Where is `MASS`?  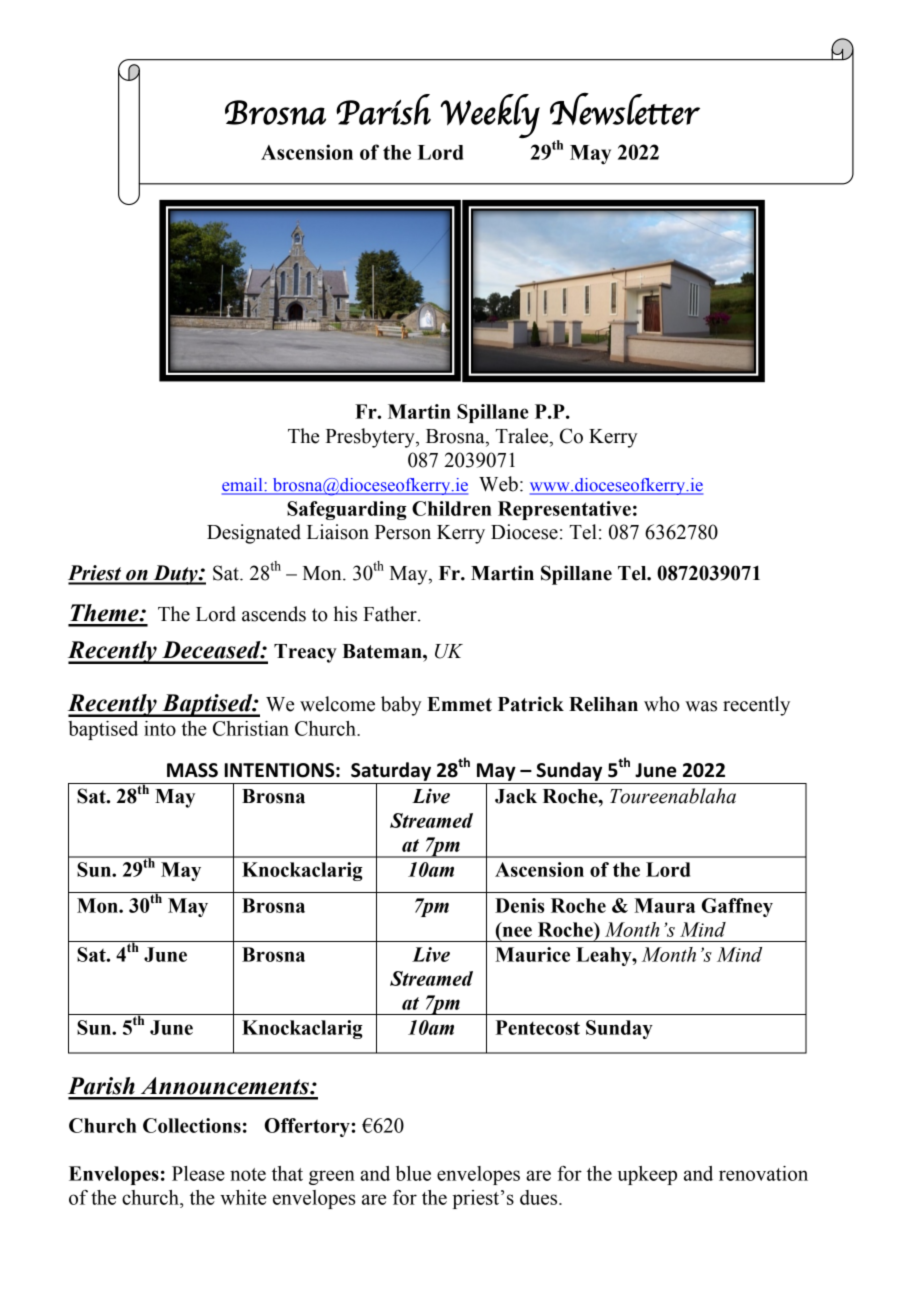 MASS is located at coordinates (192, 770).
